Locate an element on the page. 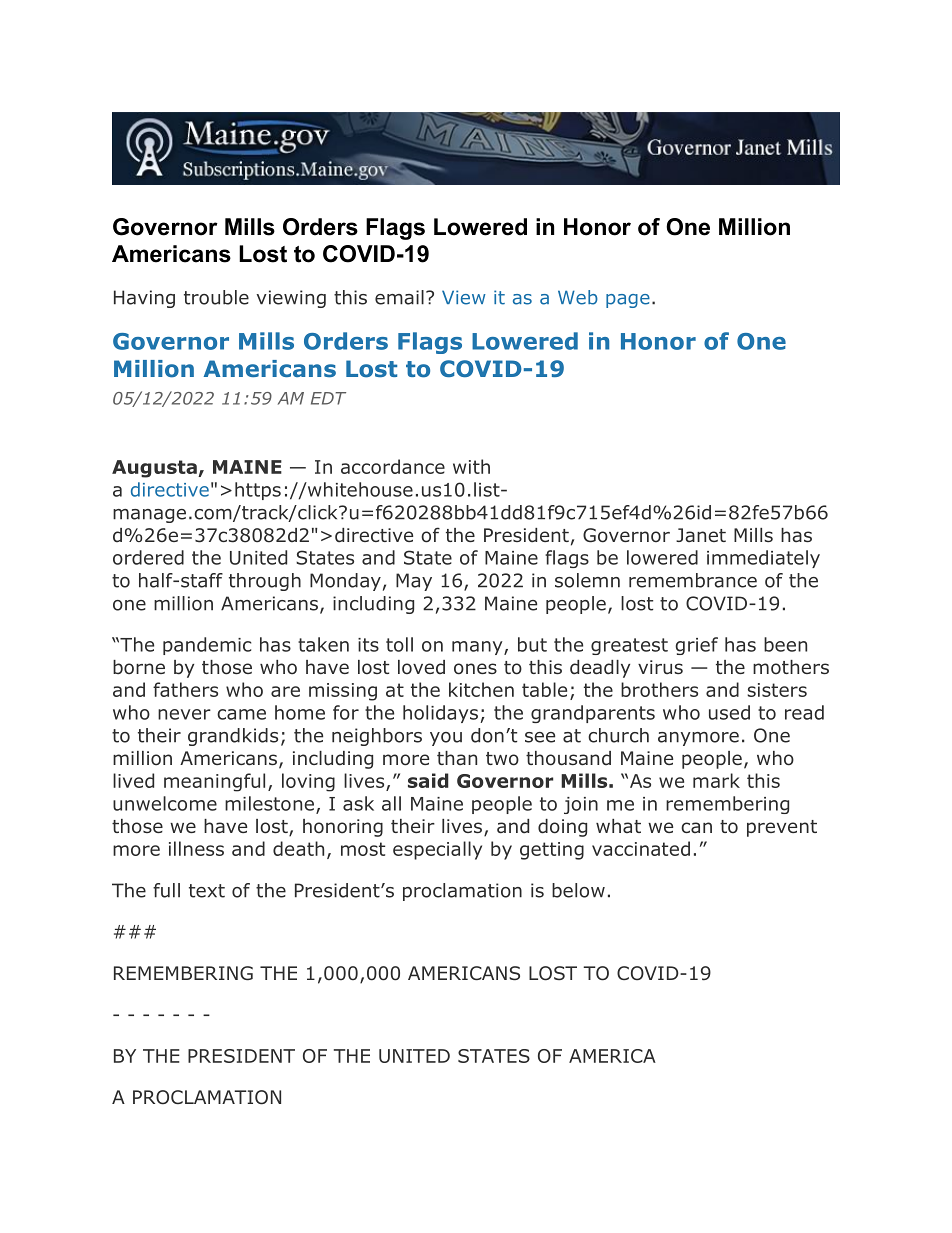  May is located at coordinates (414, 582).
